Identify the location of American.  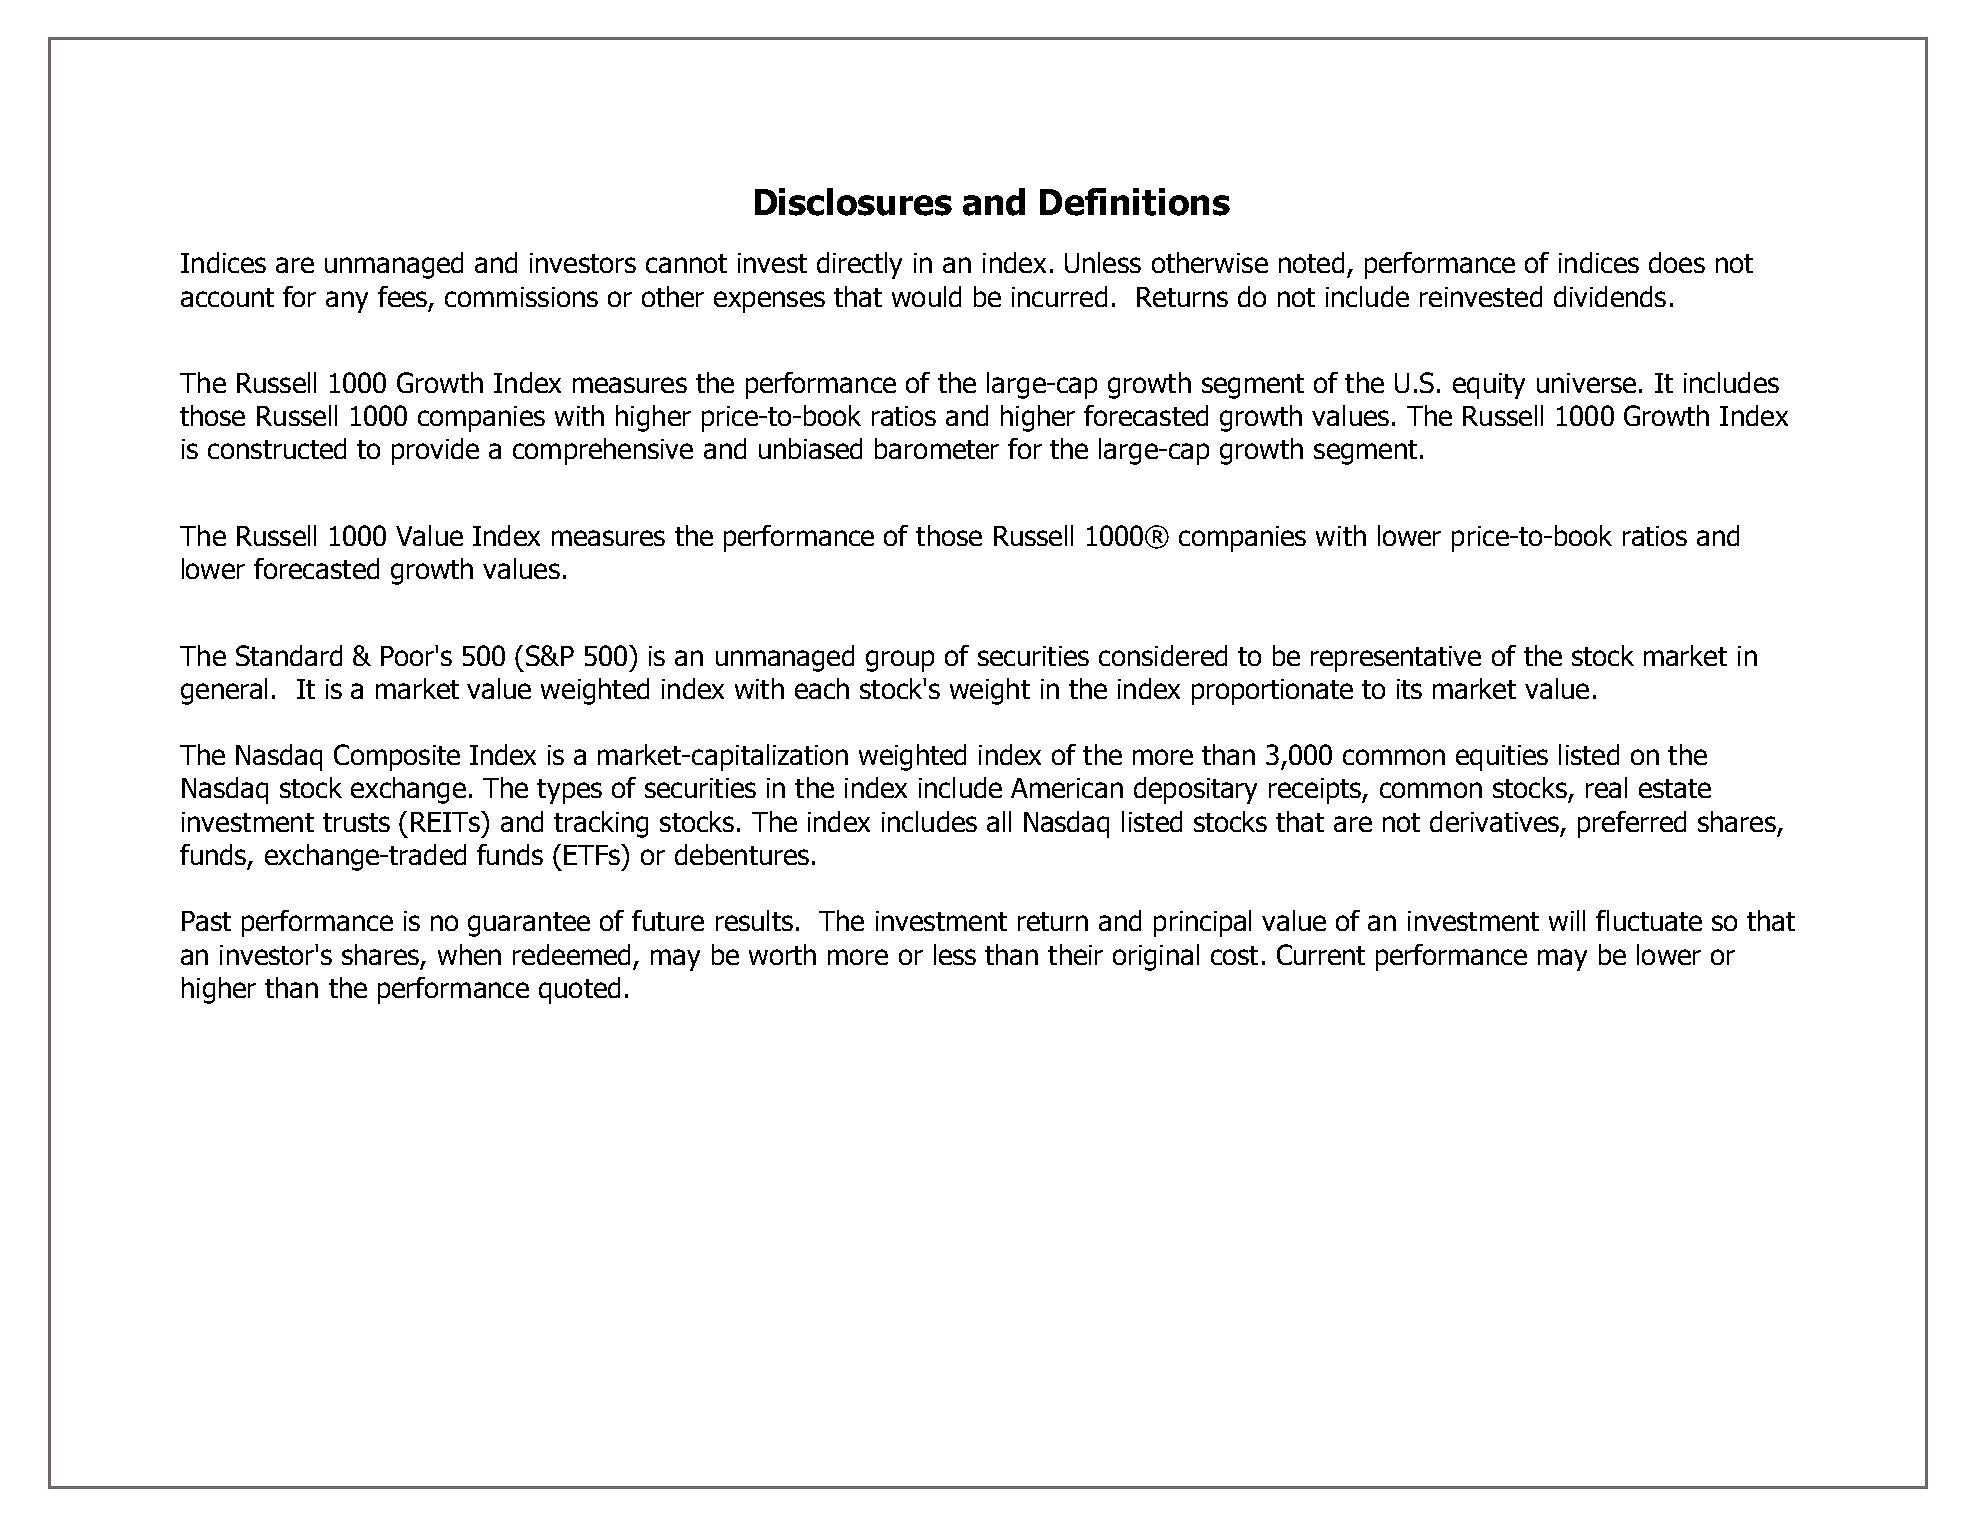
(1067, 788).
